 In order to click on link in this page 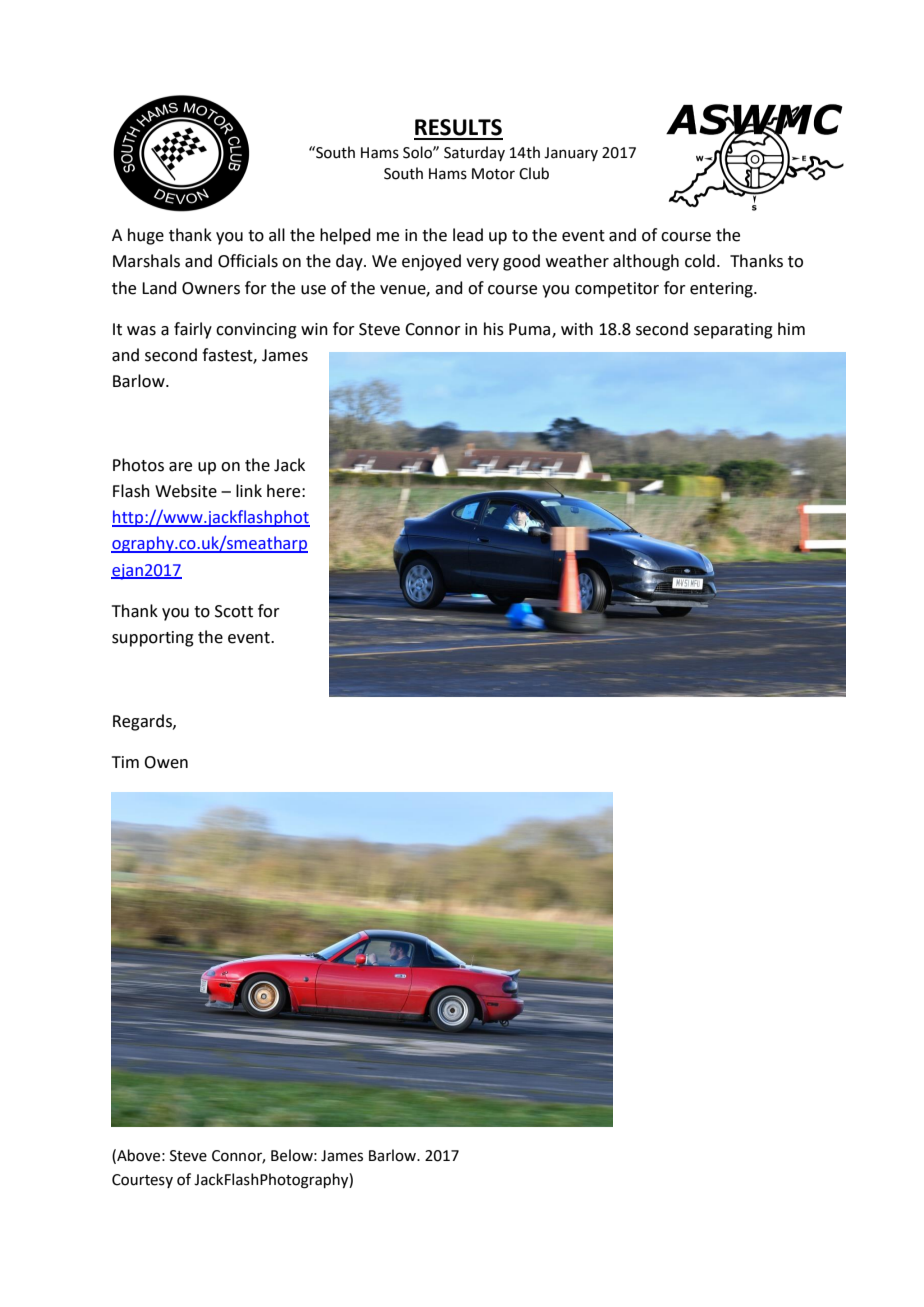, I will do `click(249, 490)`.
